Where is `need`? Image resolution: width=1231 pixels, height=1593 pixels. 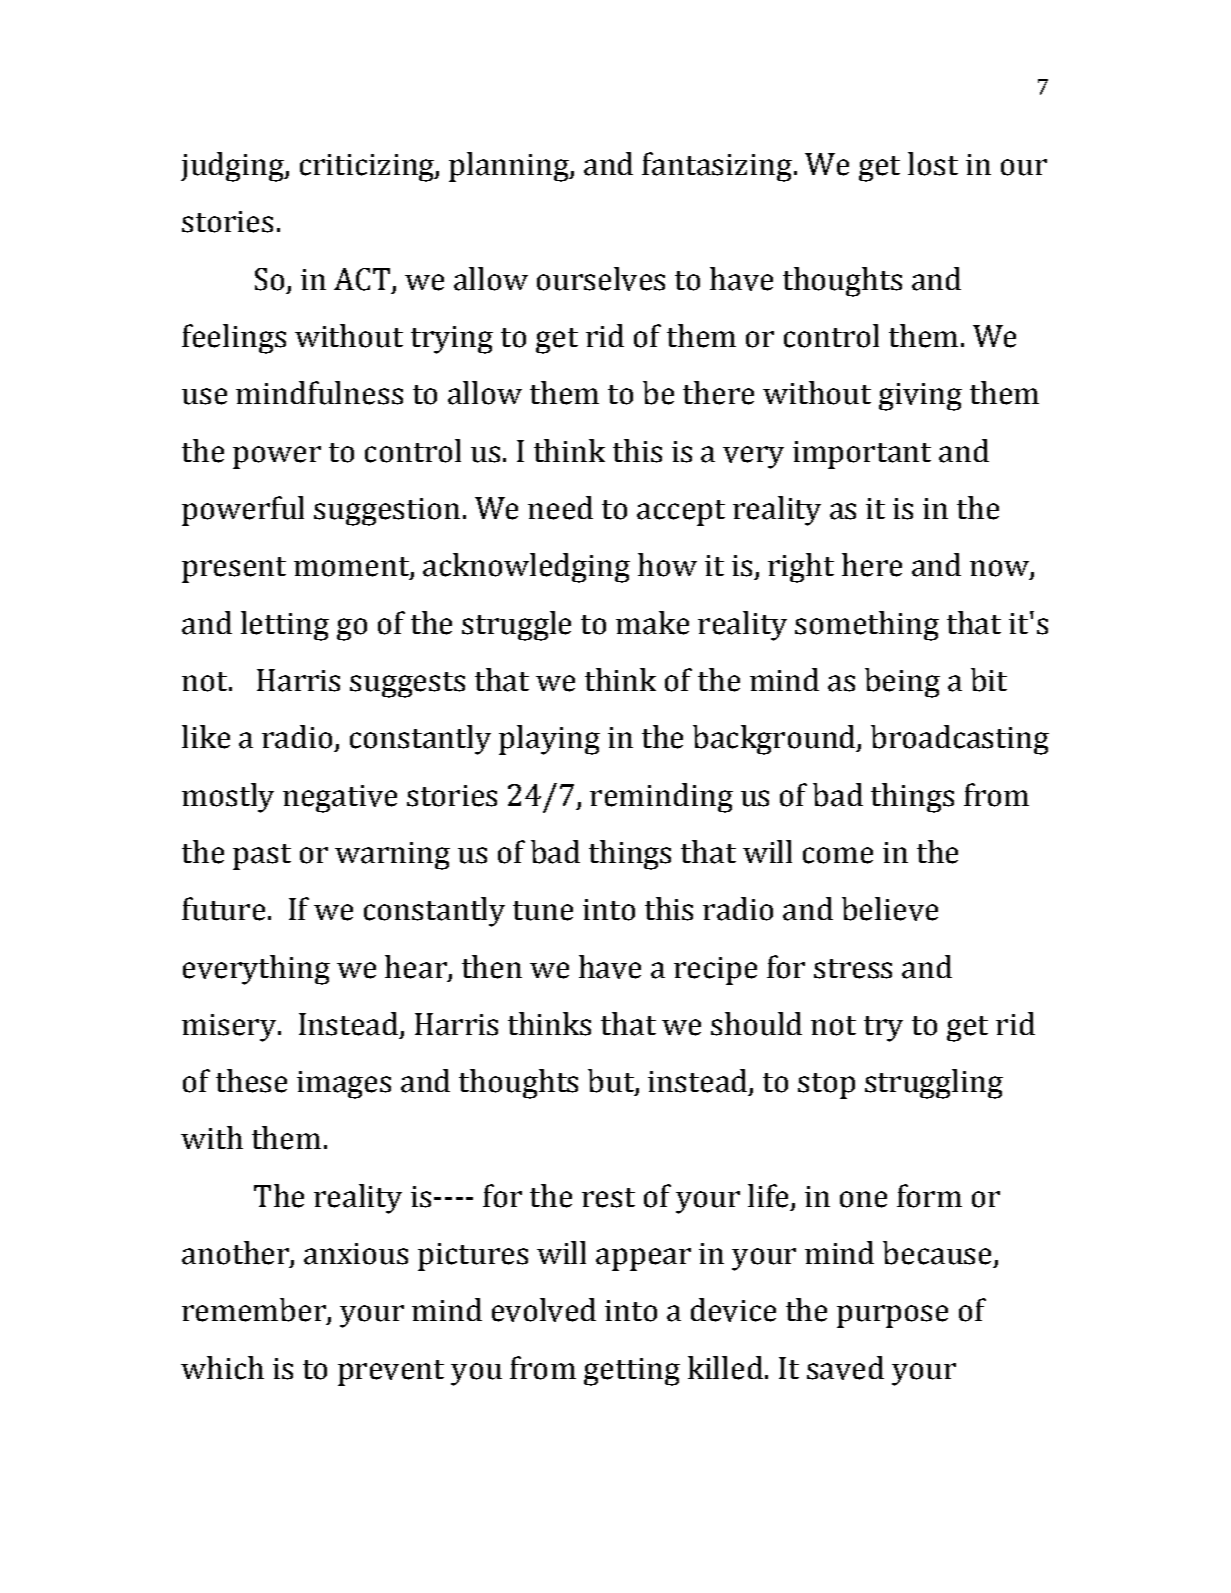 need is located at coordinates (560, 508).
